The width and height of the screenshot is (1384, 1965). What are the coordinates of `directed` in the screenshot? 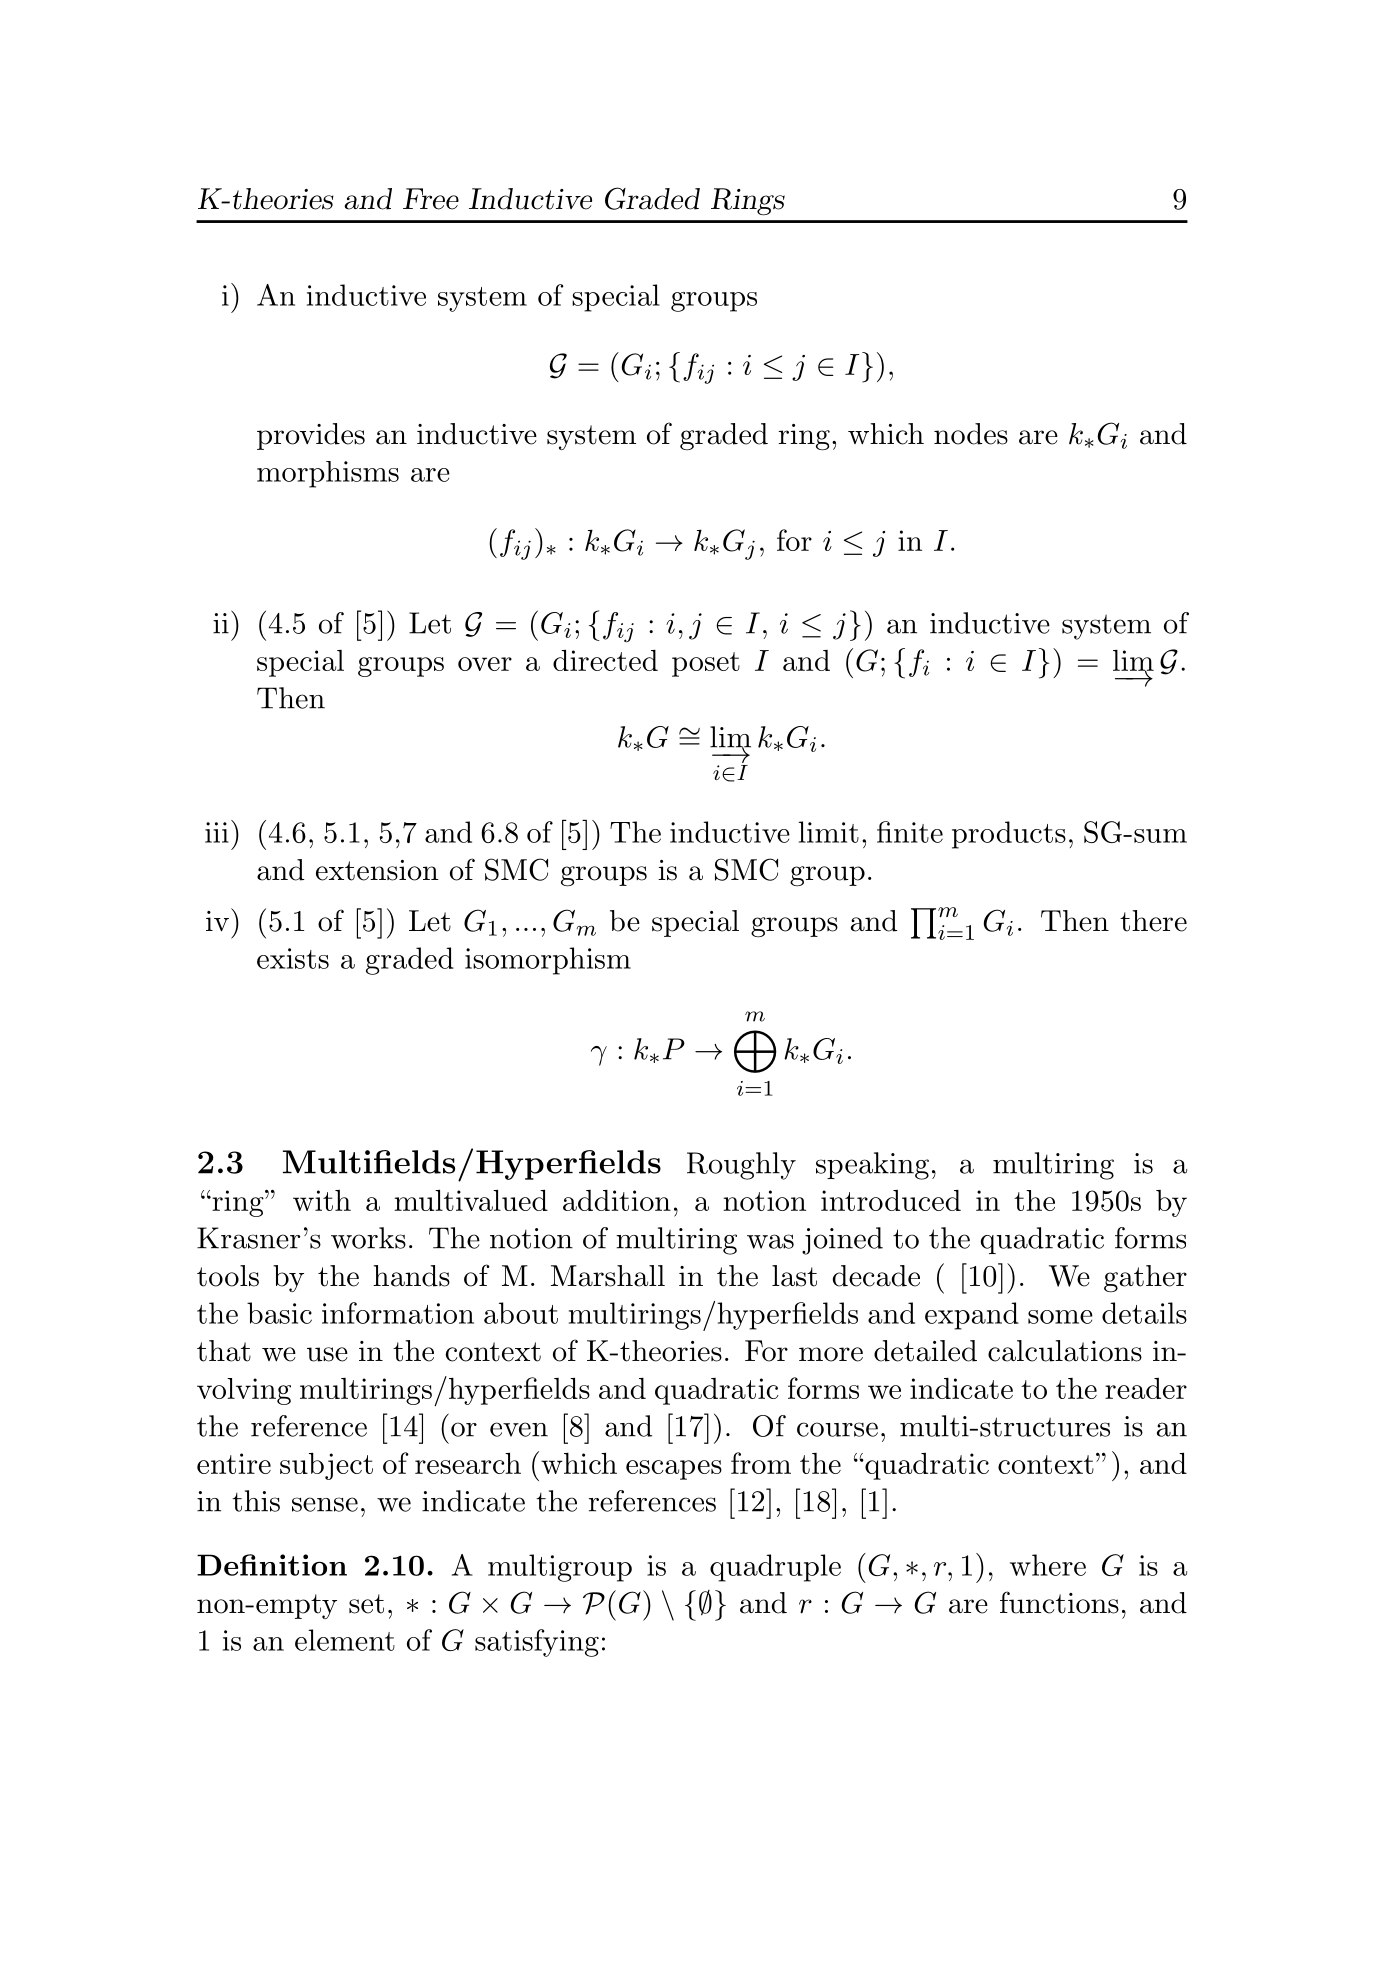 It's located at (605, 660).
